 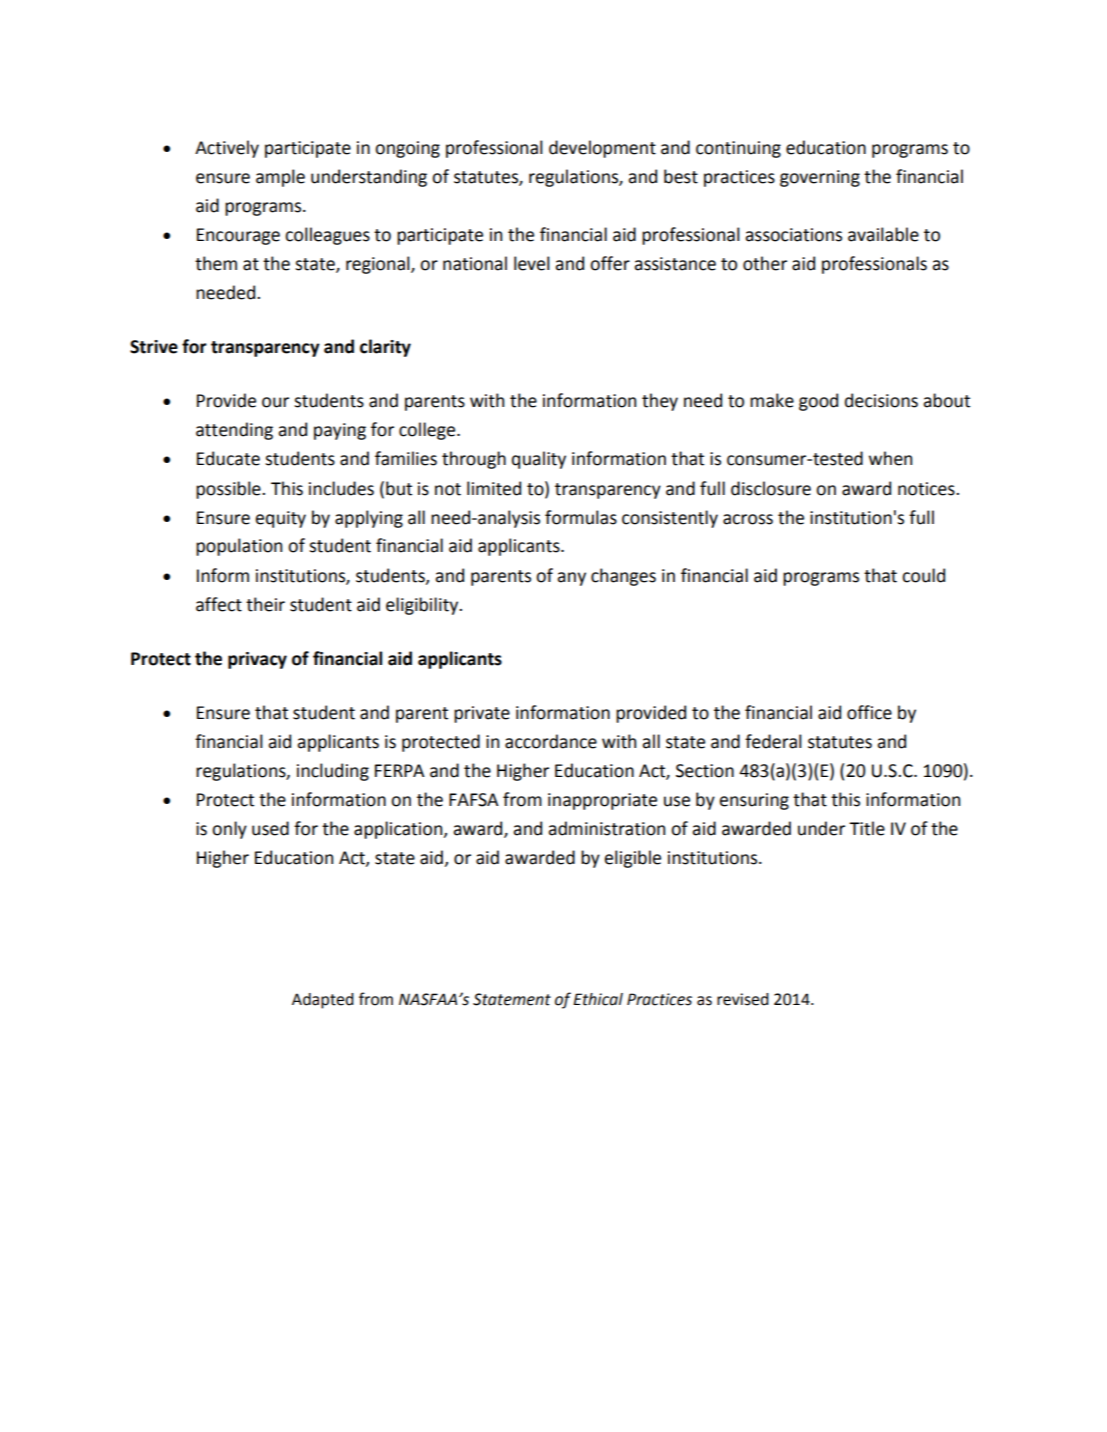 What do you see at coordinates (571, 579) in the screenshot?
I see `any` at bounding box center [571, 579].
